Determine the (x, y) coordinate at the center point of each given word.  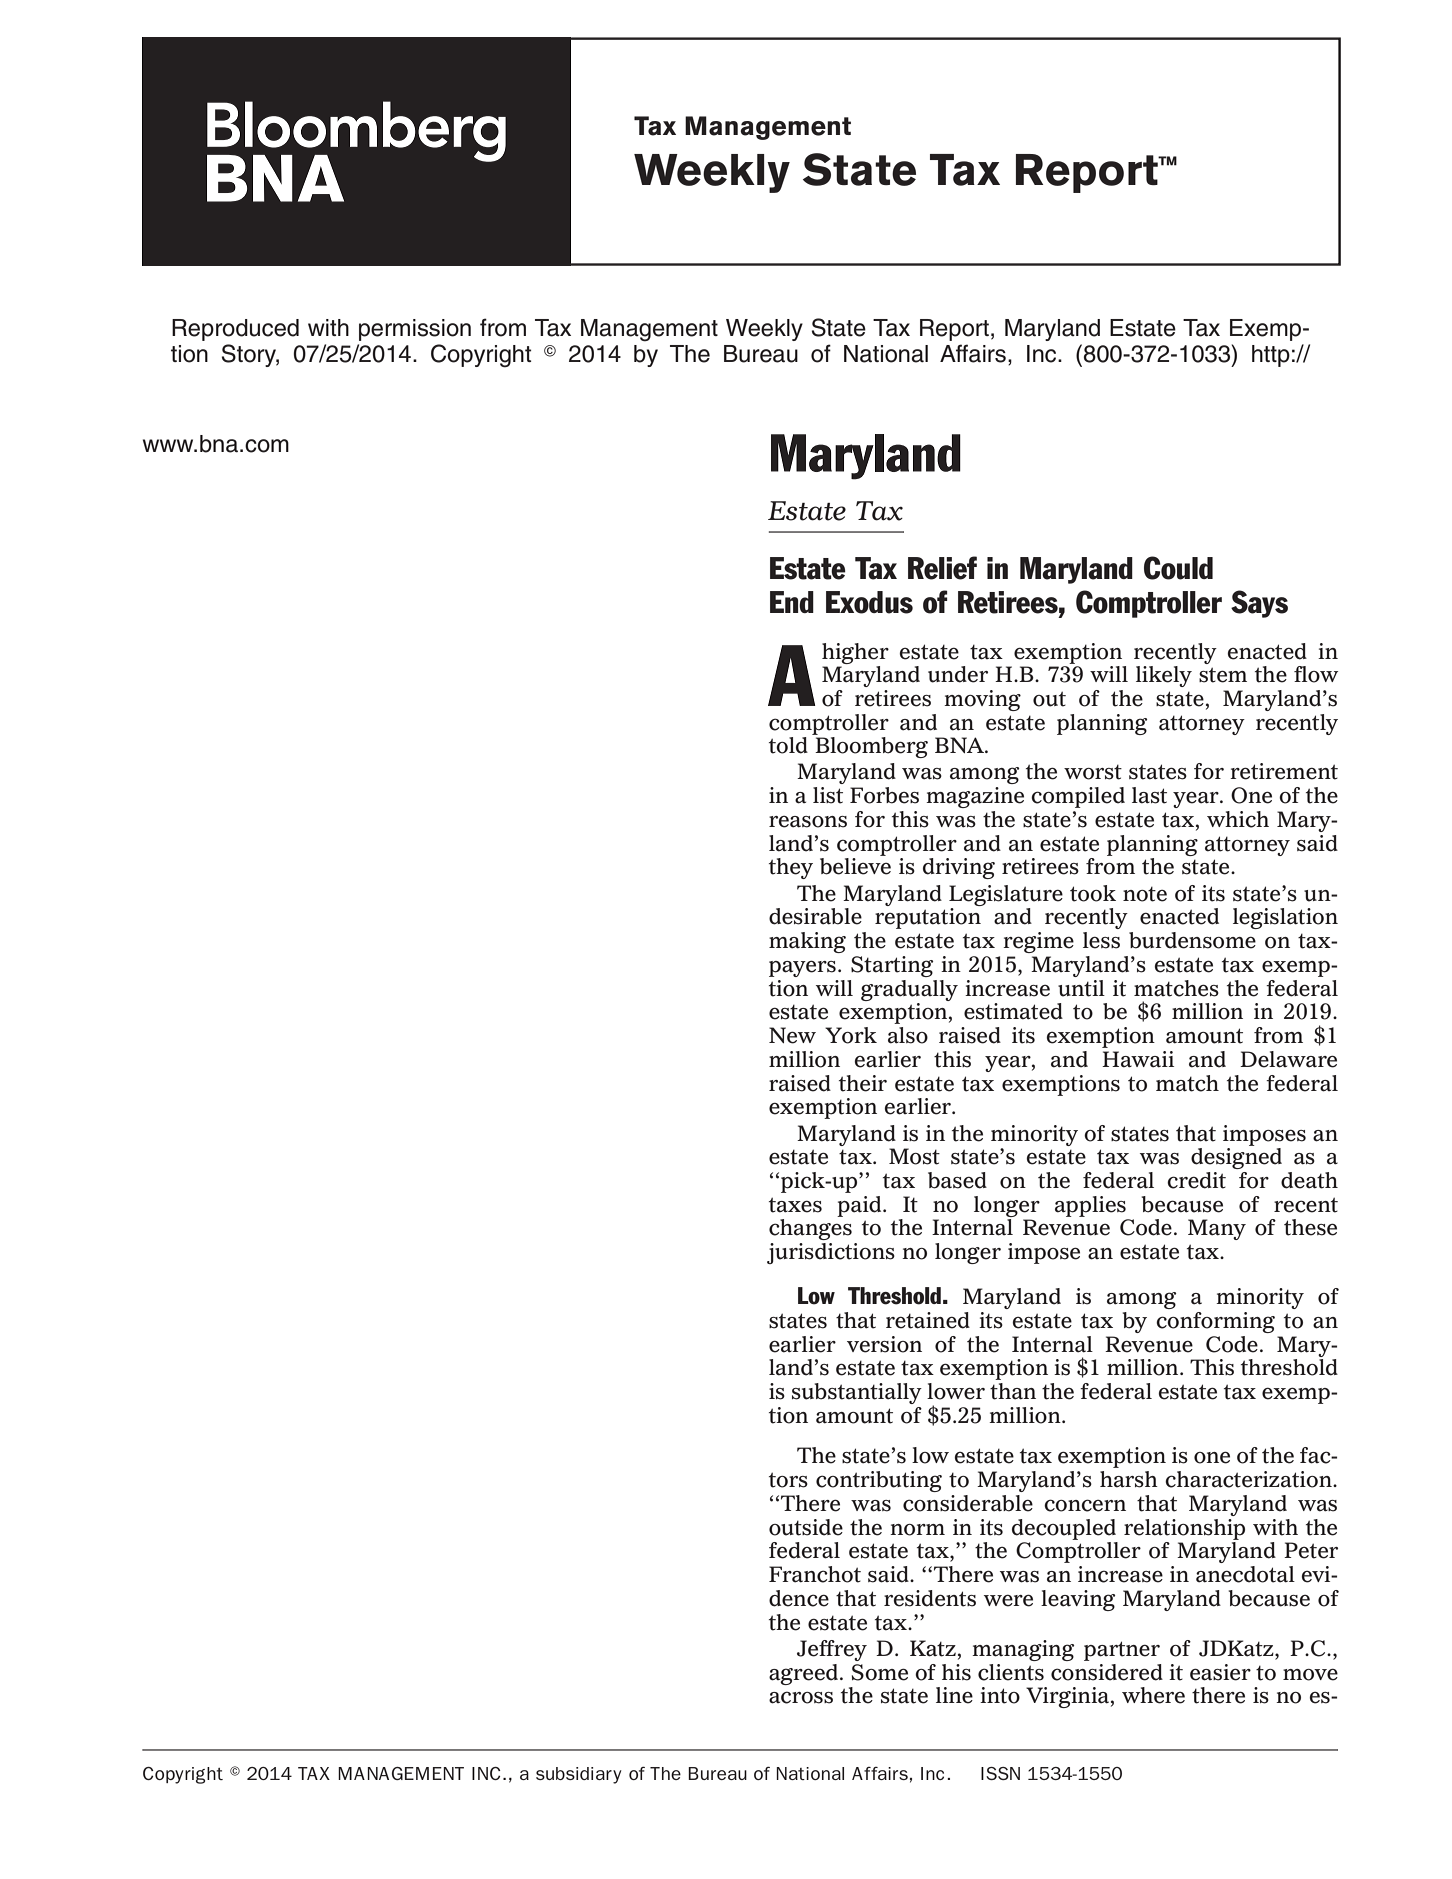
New (792, 1035)
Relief (942, 568)
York (851, 1035)
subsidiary (579, 1775)
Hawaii (1138, 1059)
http (1271, 356)
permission (415, 330)
